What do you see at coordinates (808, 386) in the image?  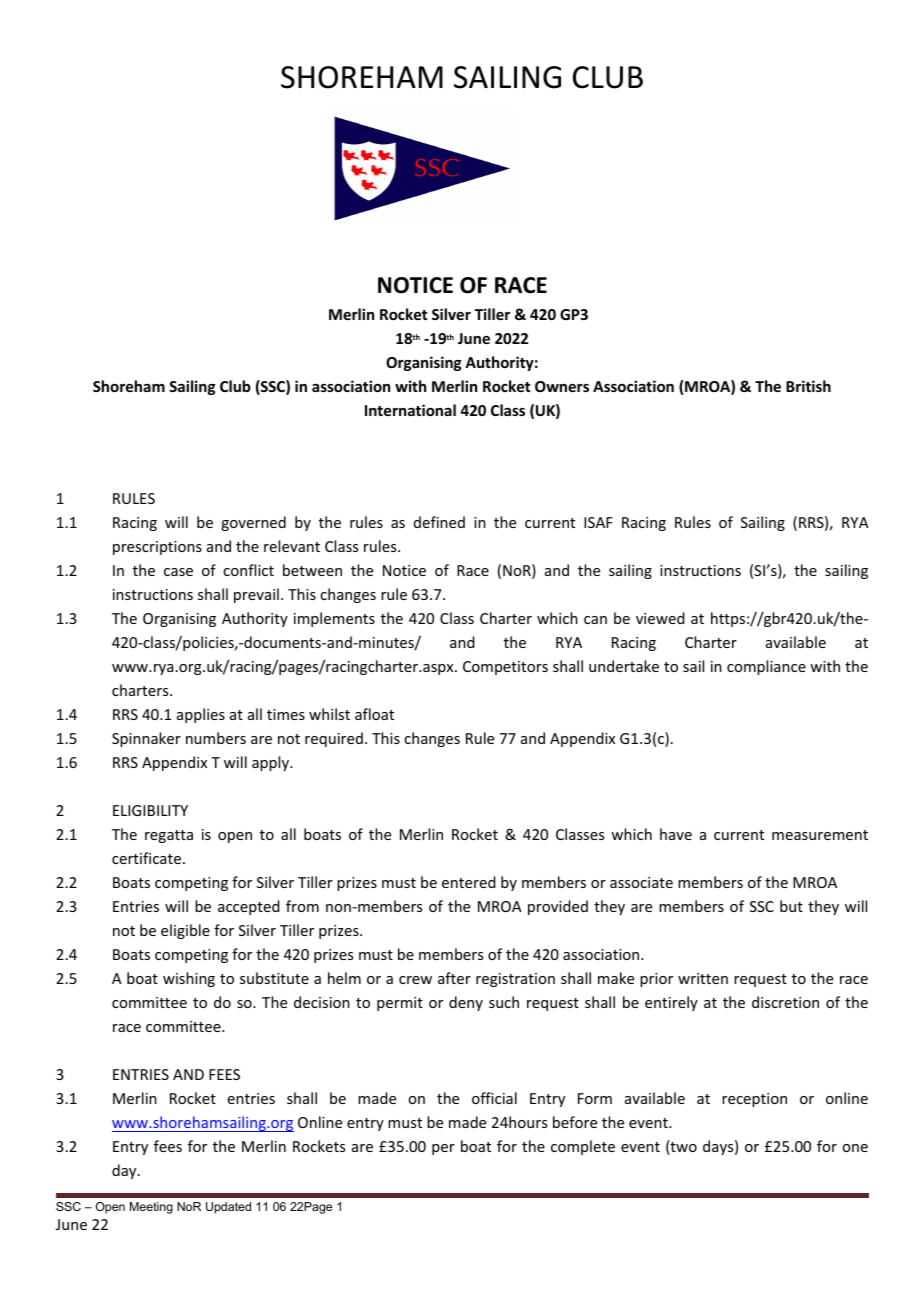 I see `British` at bounding box center [808, 386].
